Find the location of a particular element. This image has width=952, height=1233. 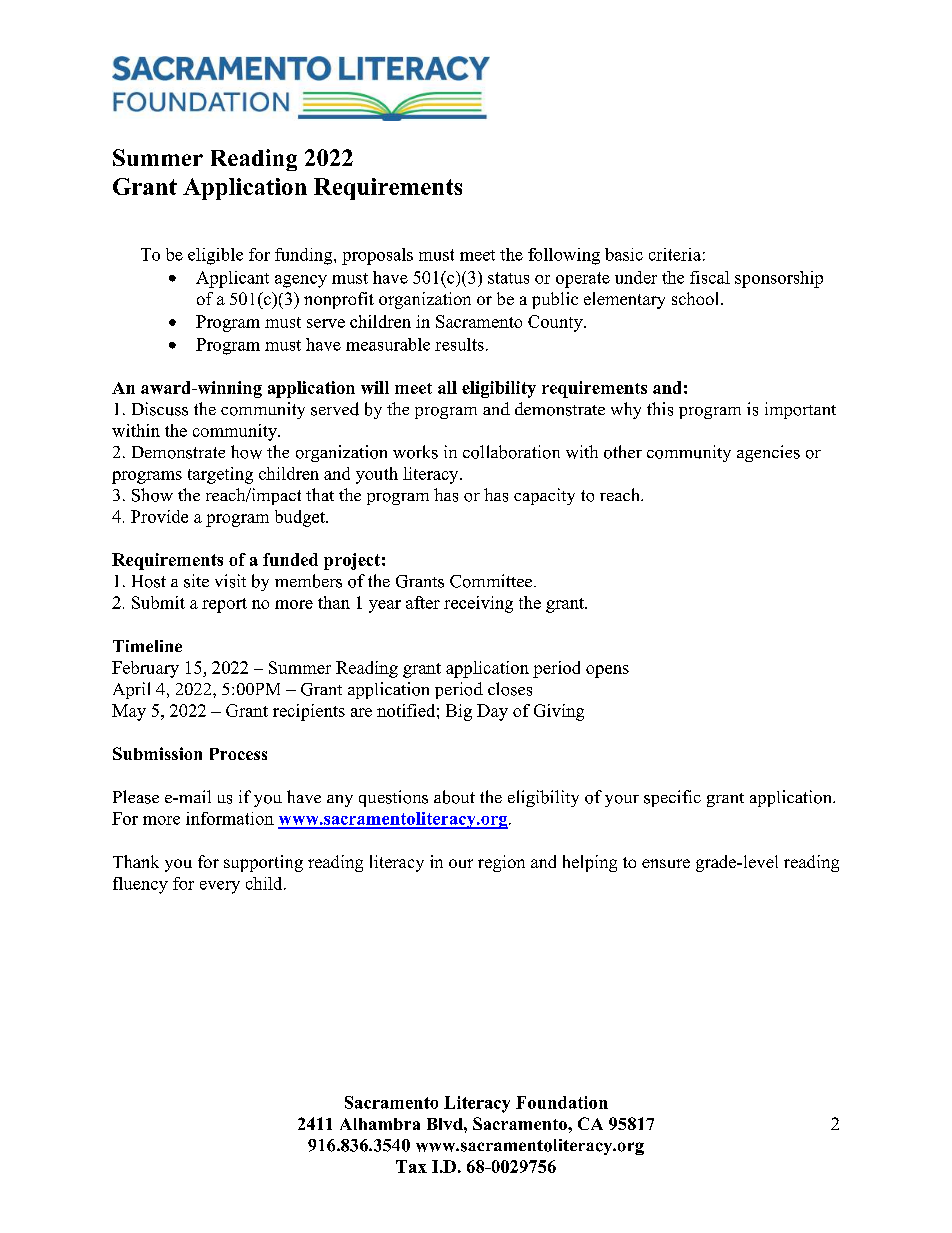

Big is located at coordinates (459, 712).
